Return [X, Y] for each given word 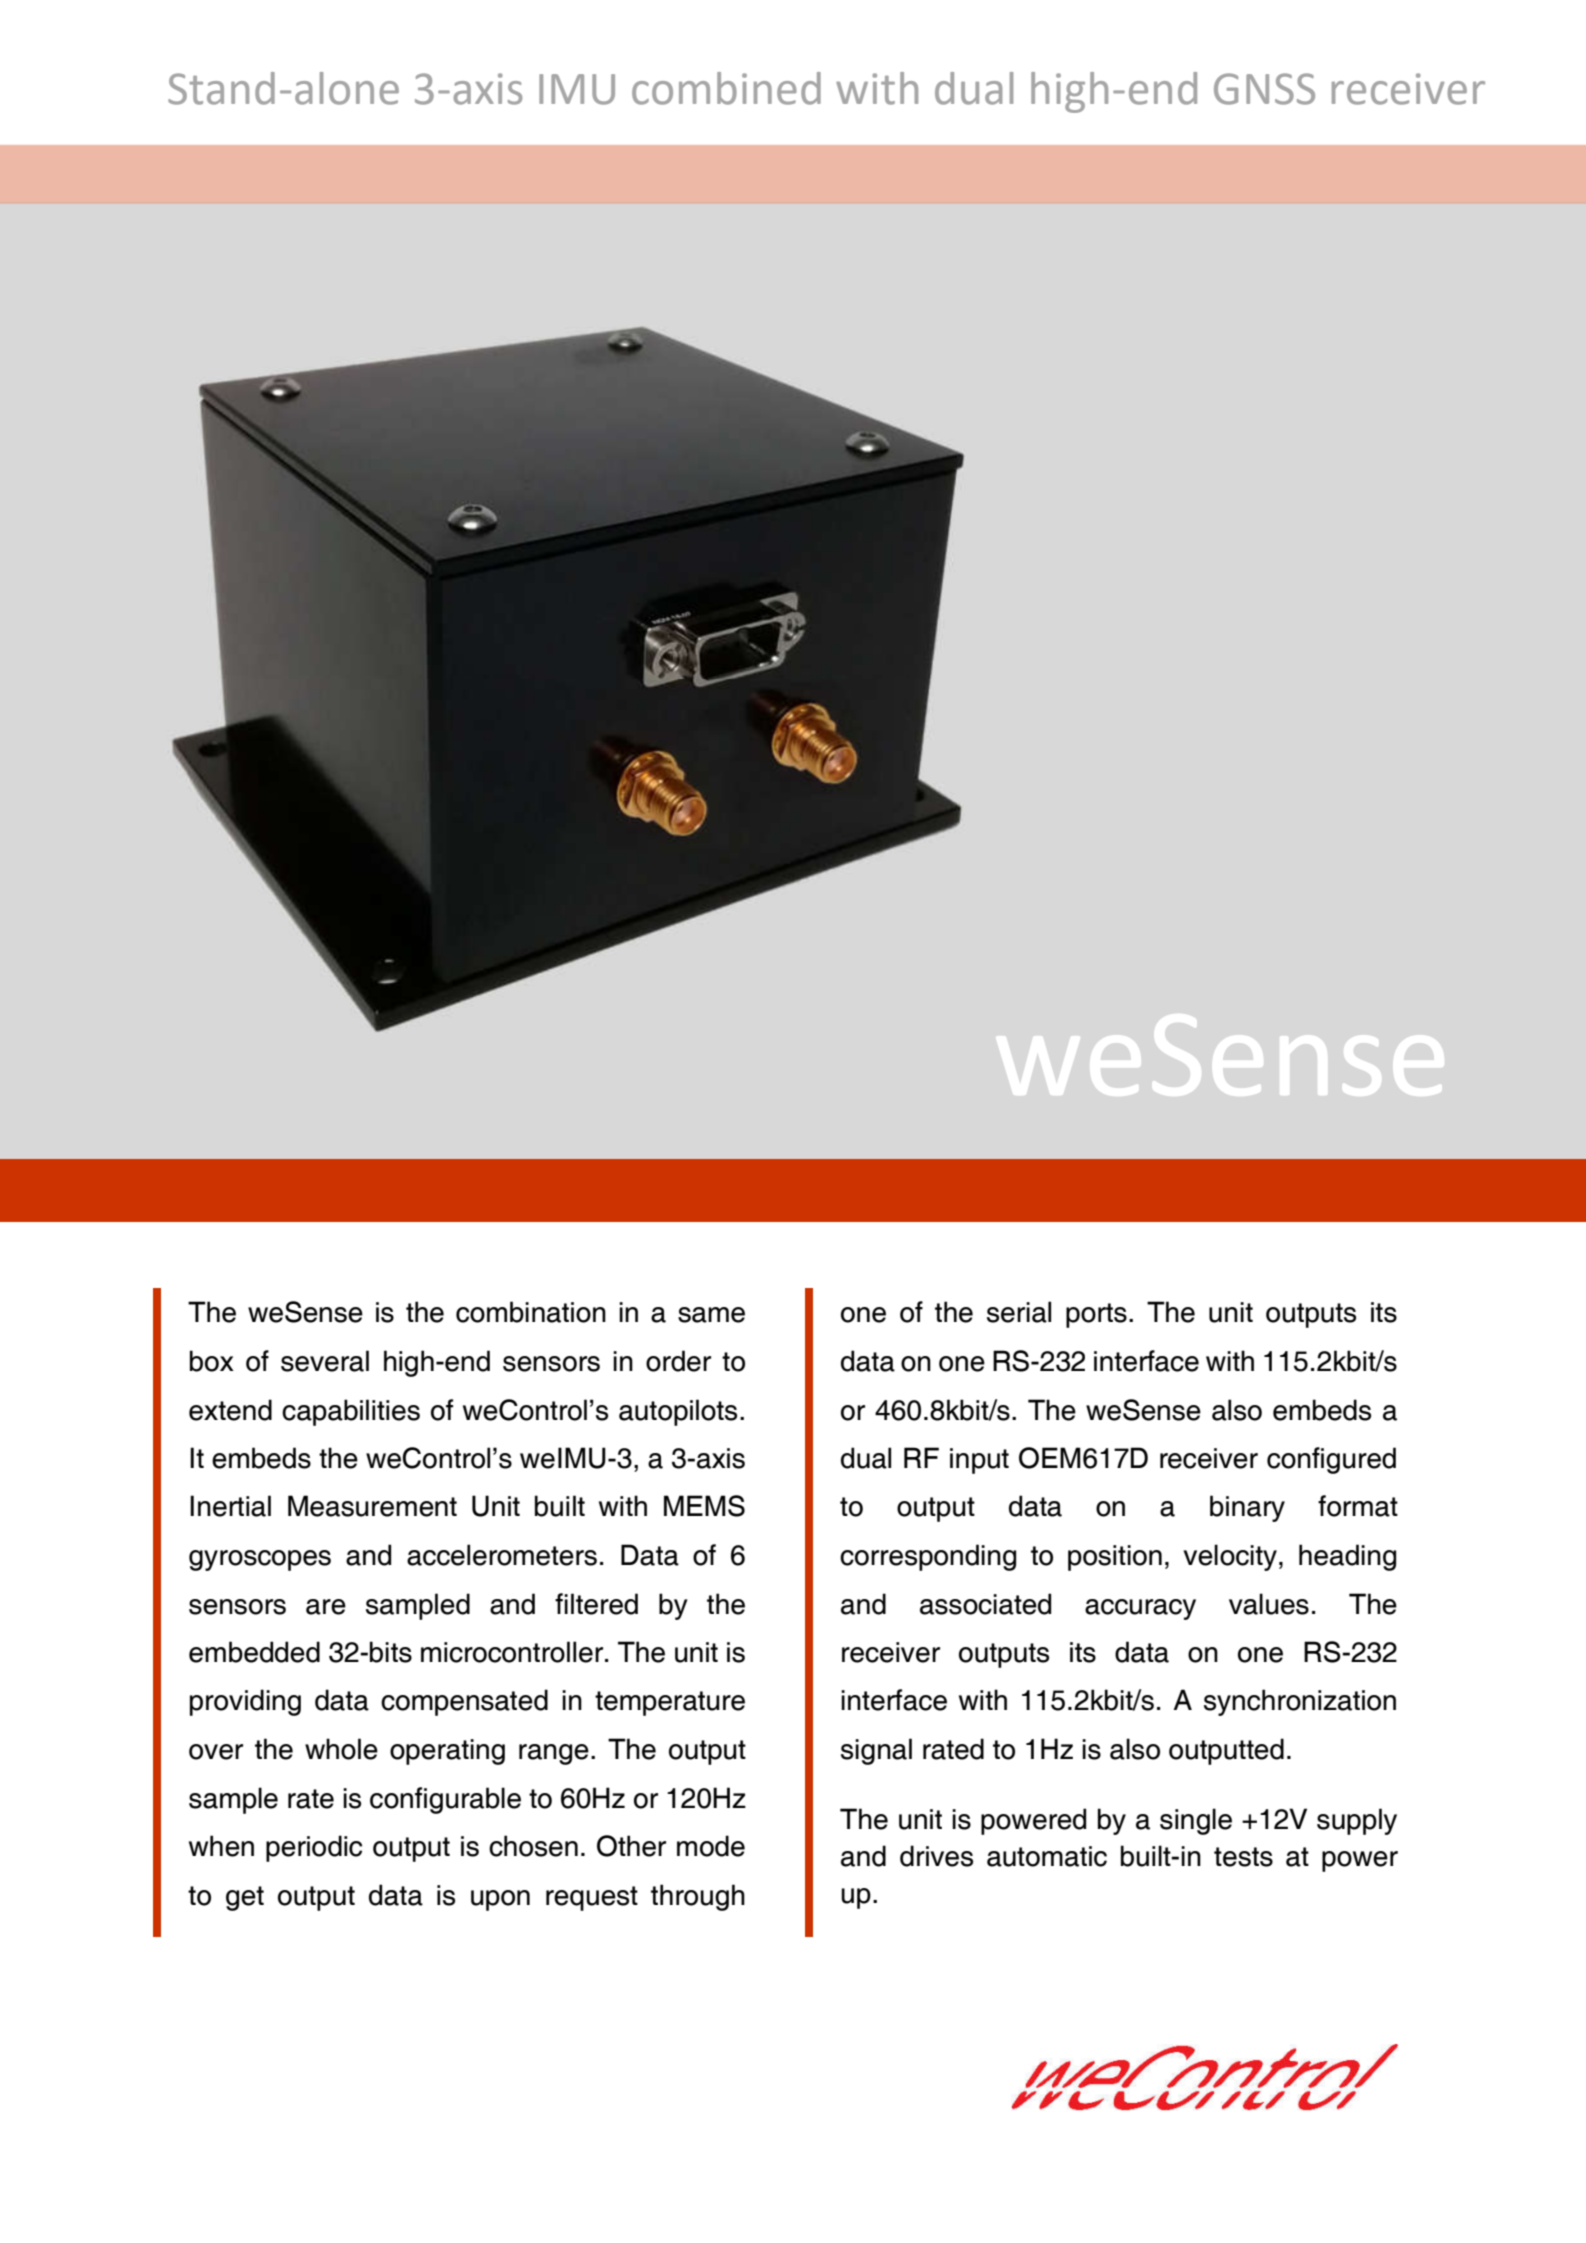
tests [1243, 1857]
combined [726, 88]
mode [711, 1846]
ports [1096, 1315]
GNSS [1264, 89]
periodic [314, 1848]
